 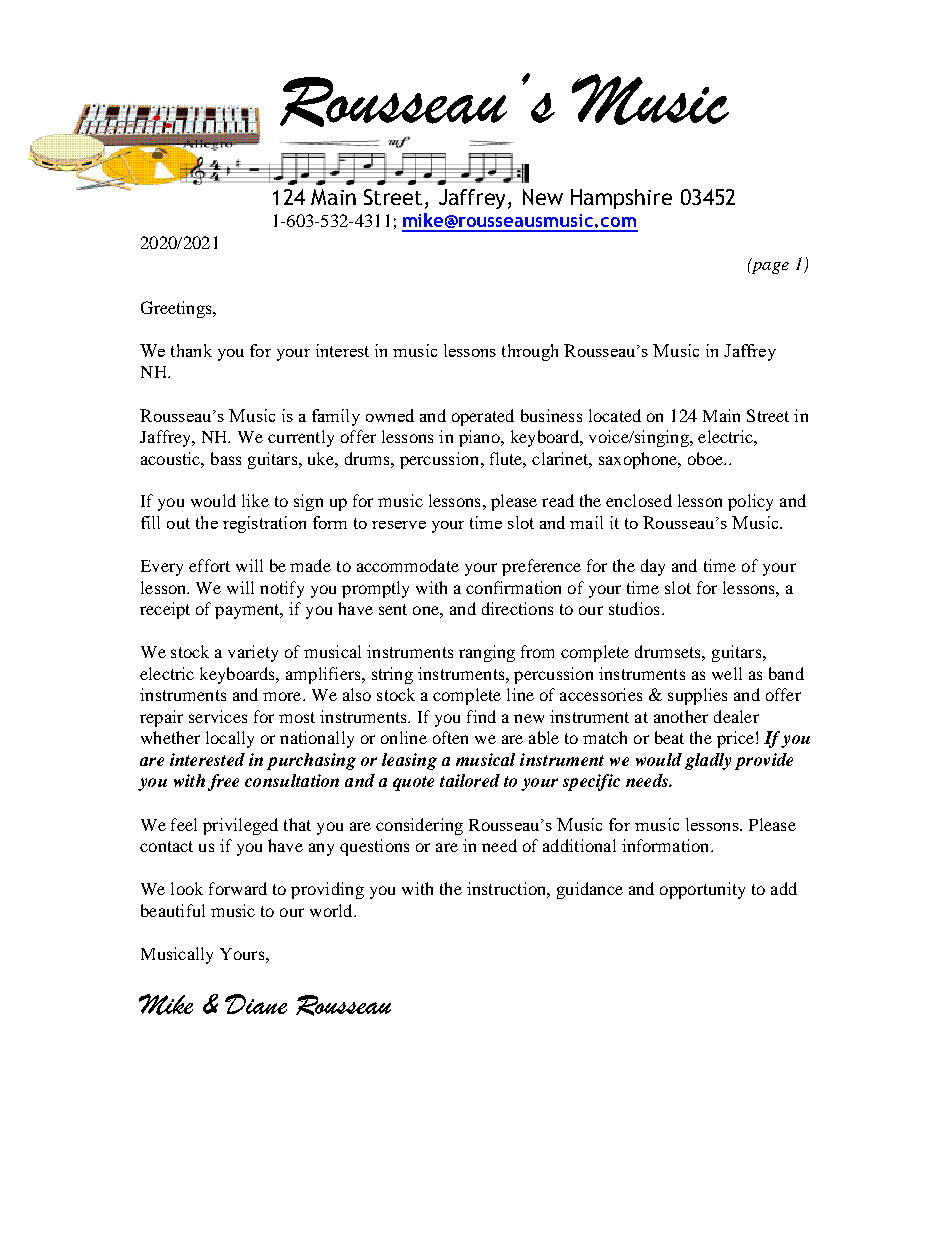 I want to click on Diane, so click(x=256, y=1004).
